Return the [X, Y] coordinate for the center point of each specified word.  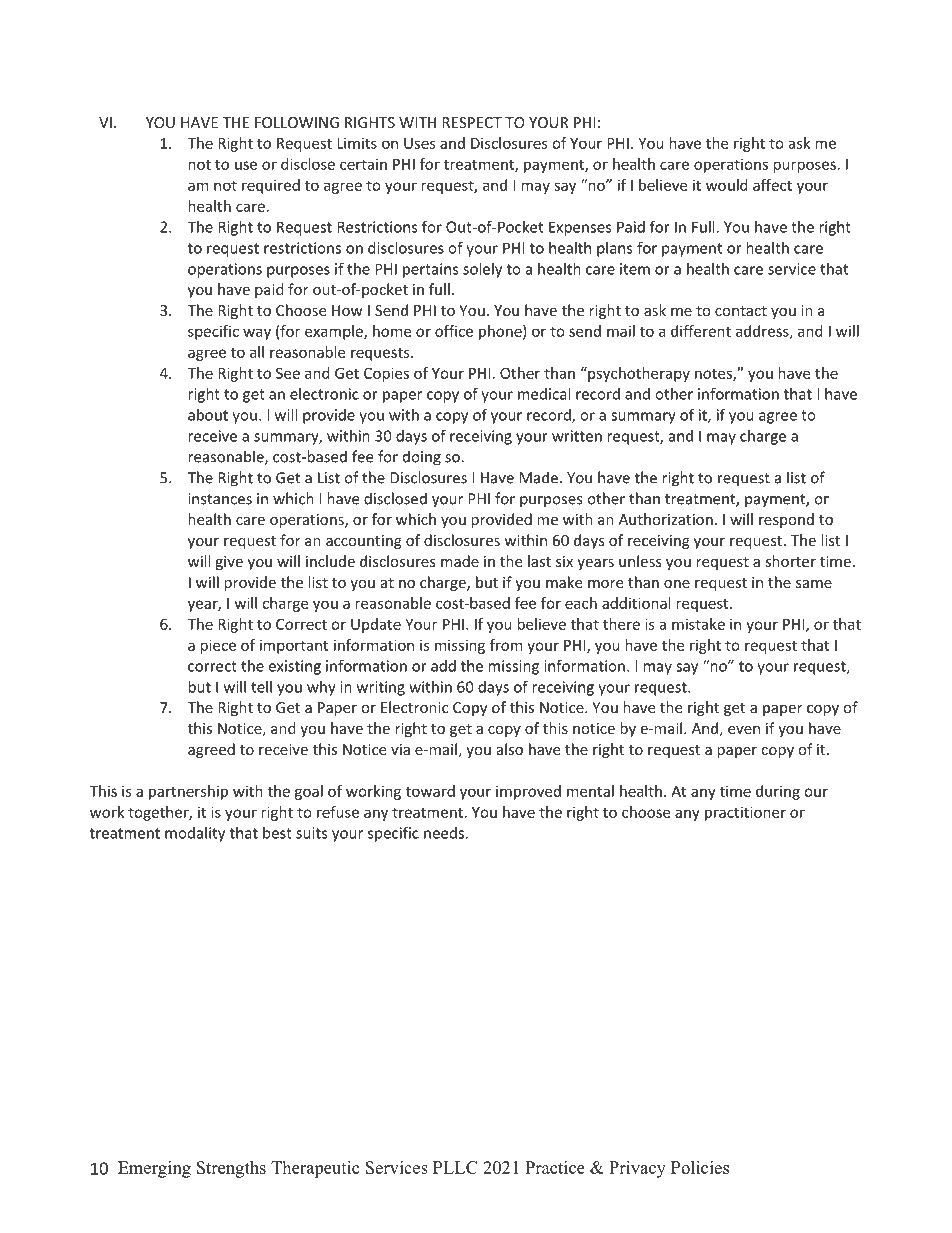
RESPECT [472, 122]
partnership [188, 792]
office [454, 331]
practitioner [745, 813]
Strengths [231, 1169]
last [539, 561]
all [257, 352]
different [701, 331]
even [744, 730]
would [727, 185]
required [271, 186]
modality [195, 834]
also [510, 749]
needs [444, 833]
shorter [790, 561]
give [229, 563]
